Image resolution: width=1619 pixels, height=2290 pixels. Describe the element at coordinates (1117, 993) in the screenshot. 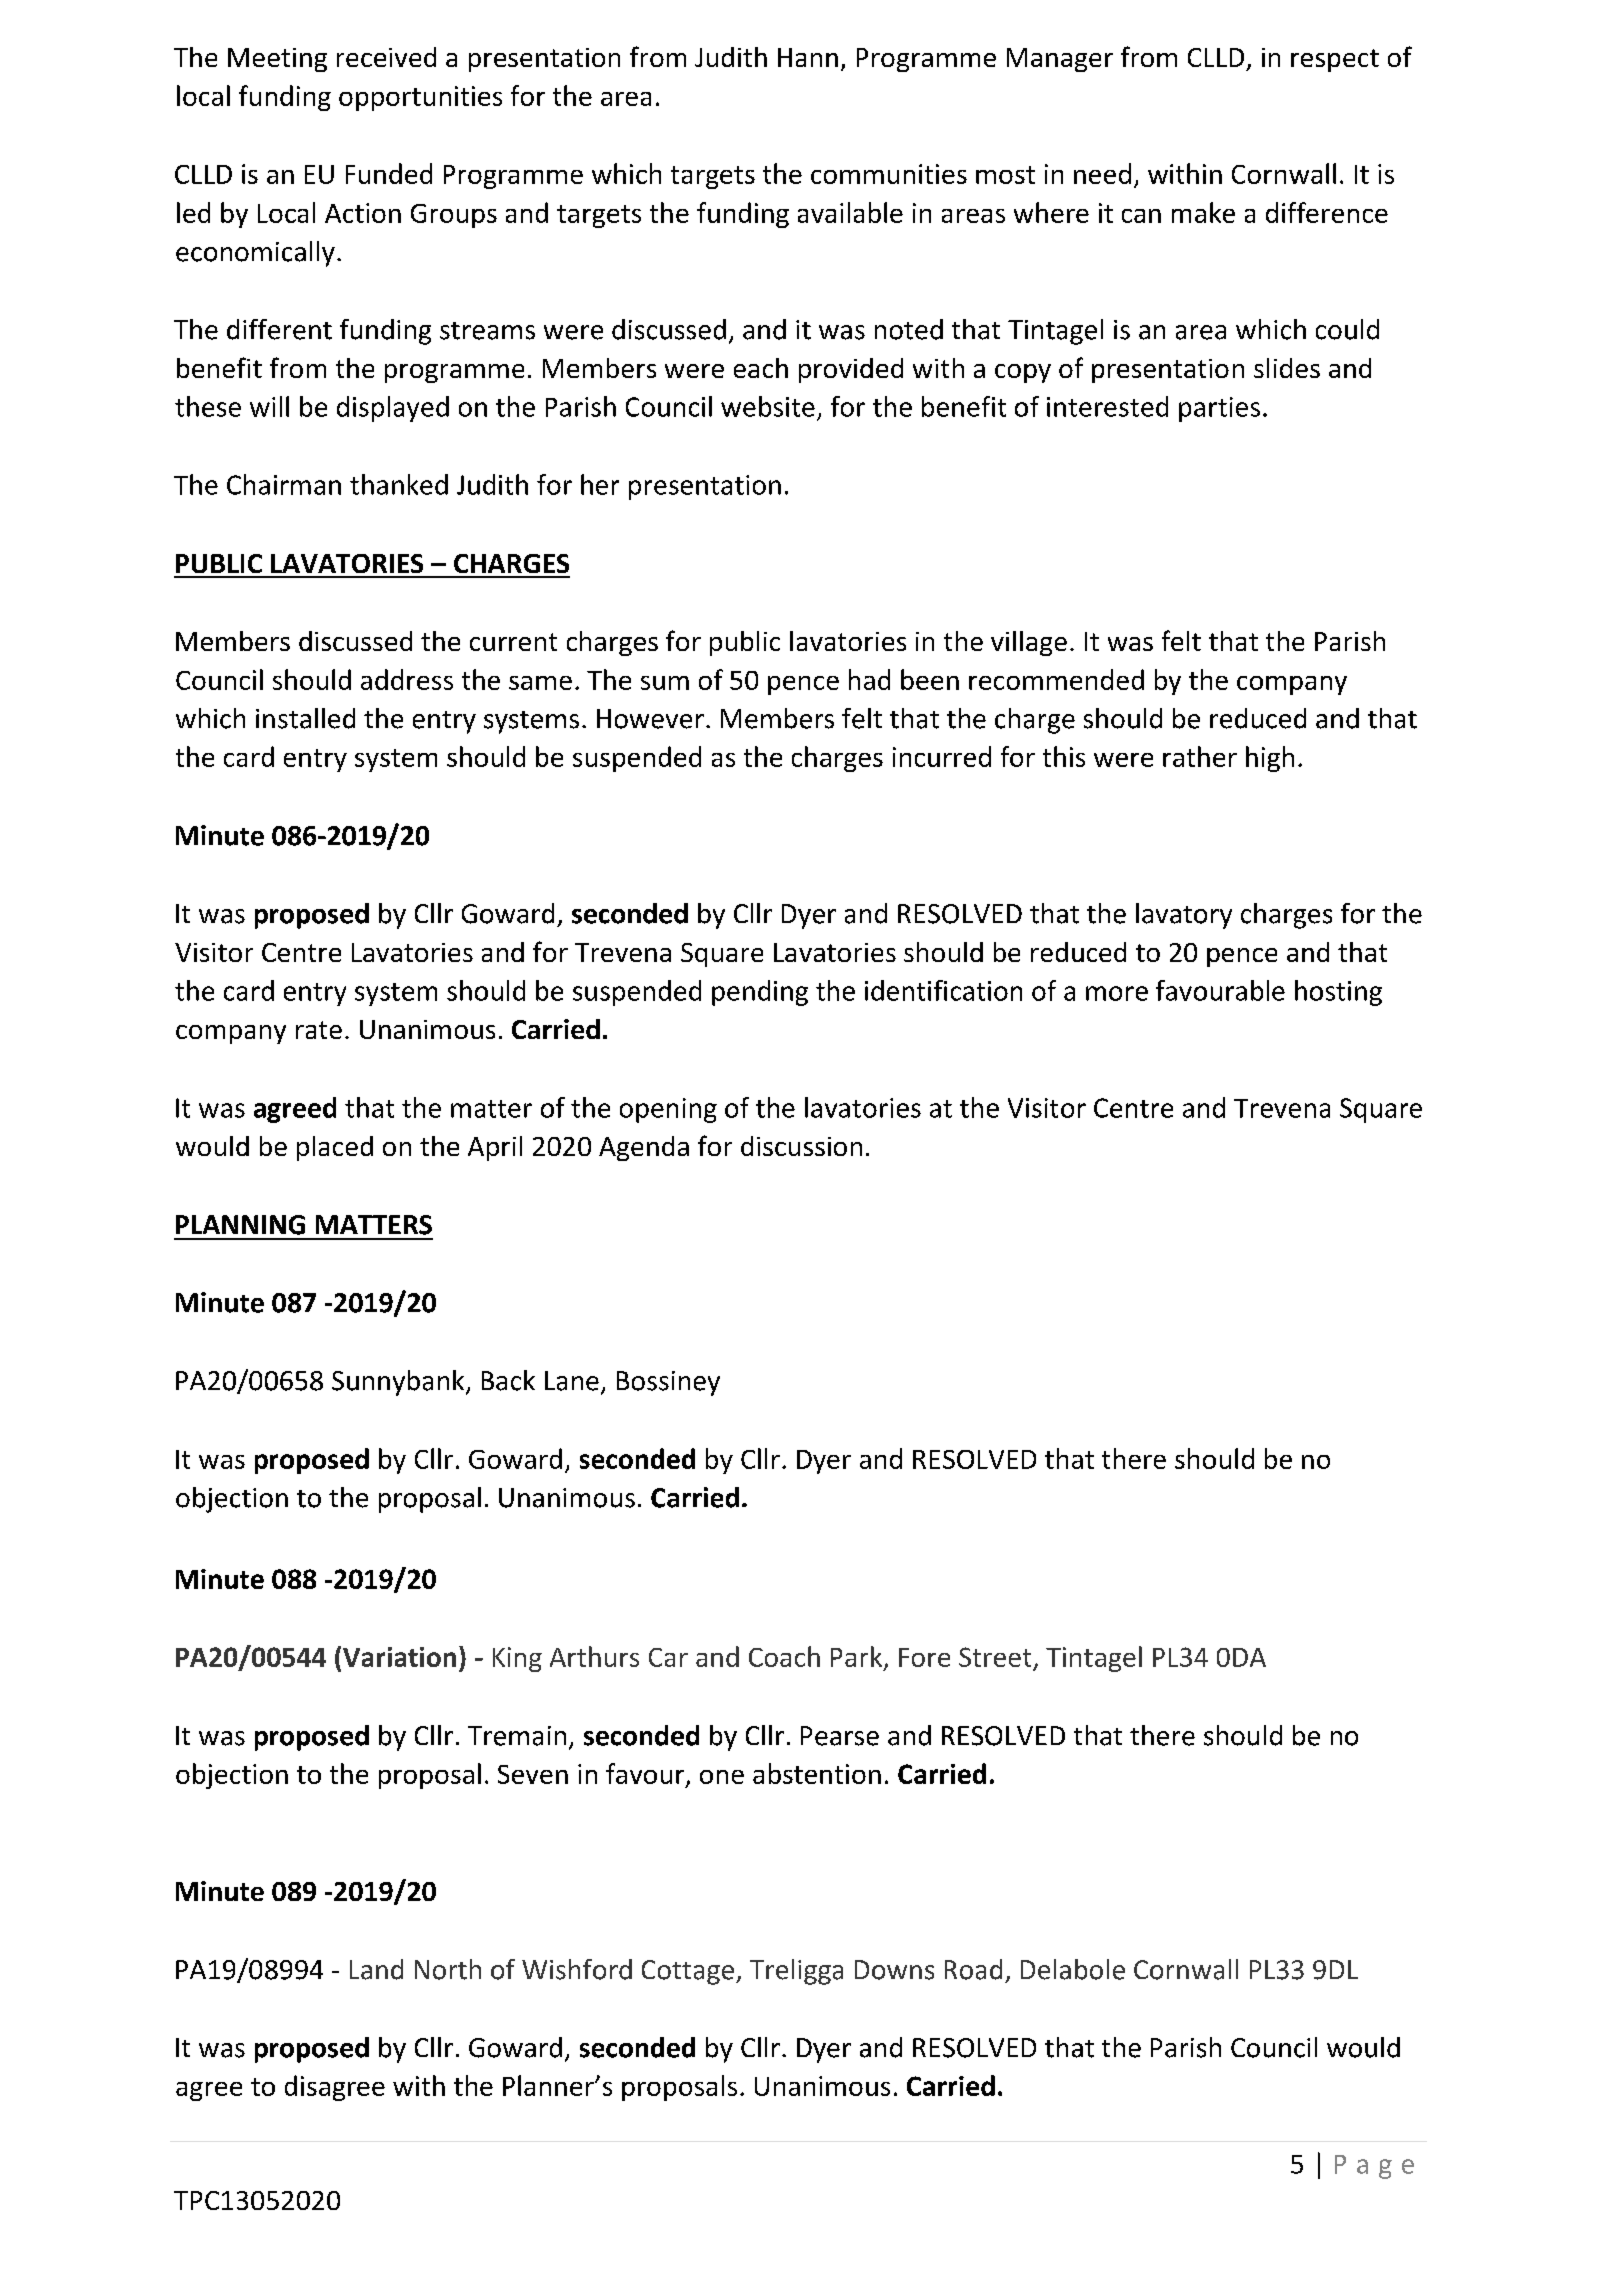

I see `more` at that location.
